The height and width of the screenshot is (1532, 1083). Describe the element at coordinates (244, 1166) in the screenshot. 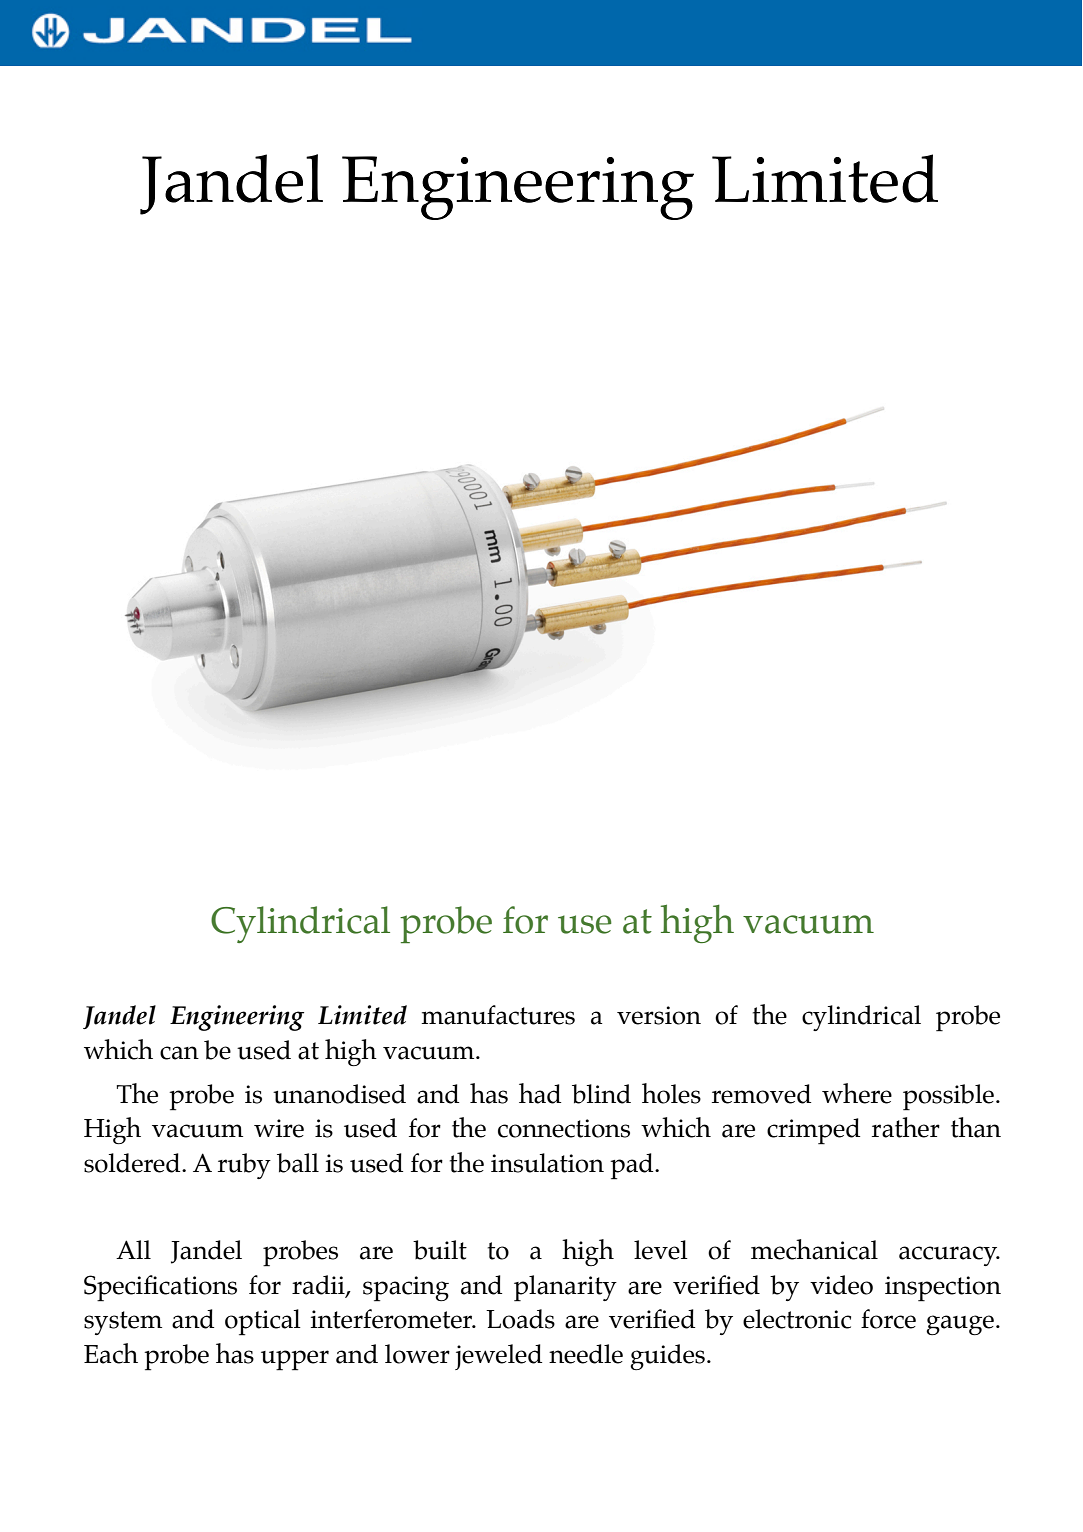

I see `ruby` at that location.
